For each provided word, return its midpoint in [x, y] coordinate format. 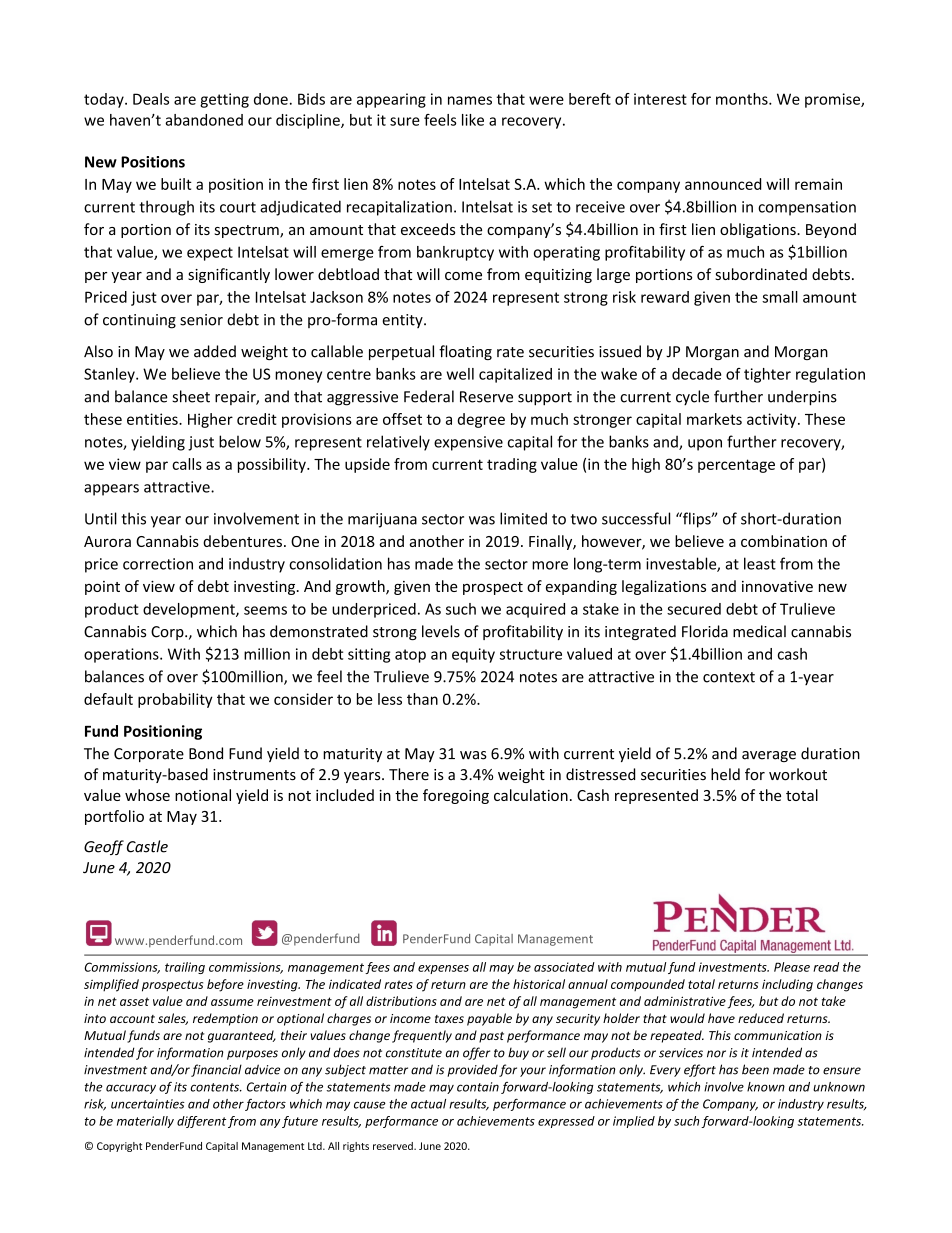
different [201, 1122]
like [473, 120]
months [743, 99]
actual [428, 1104]
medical [759, 631]
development [190, 610]
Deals [151, 99]
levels [441, 631]
